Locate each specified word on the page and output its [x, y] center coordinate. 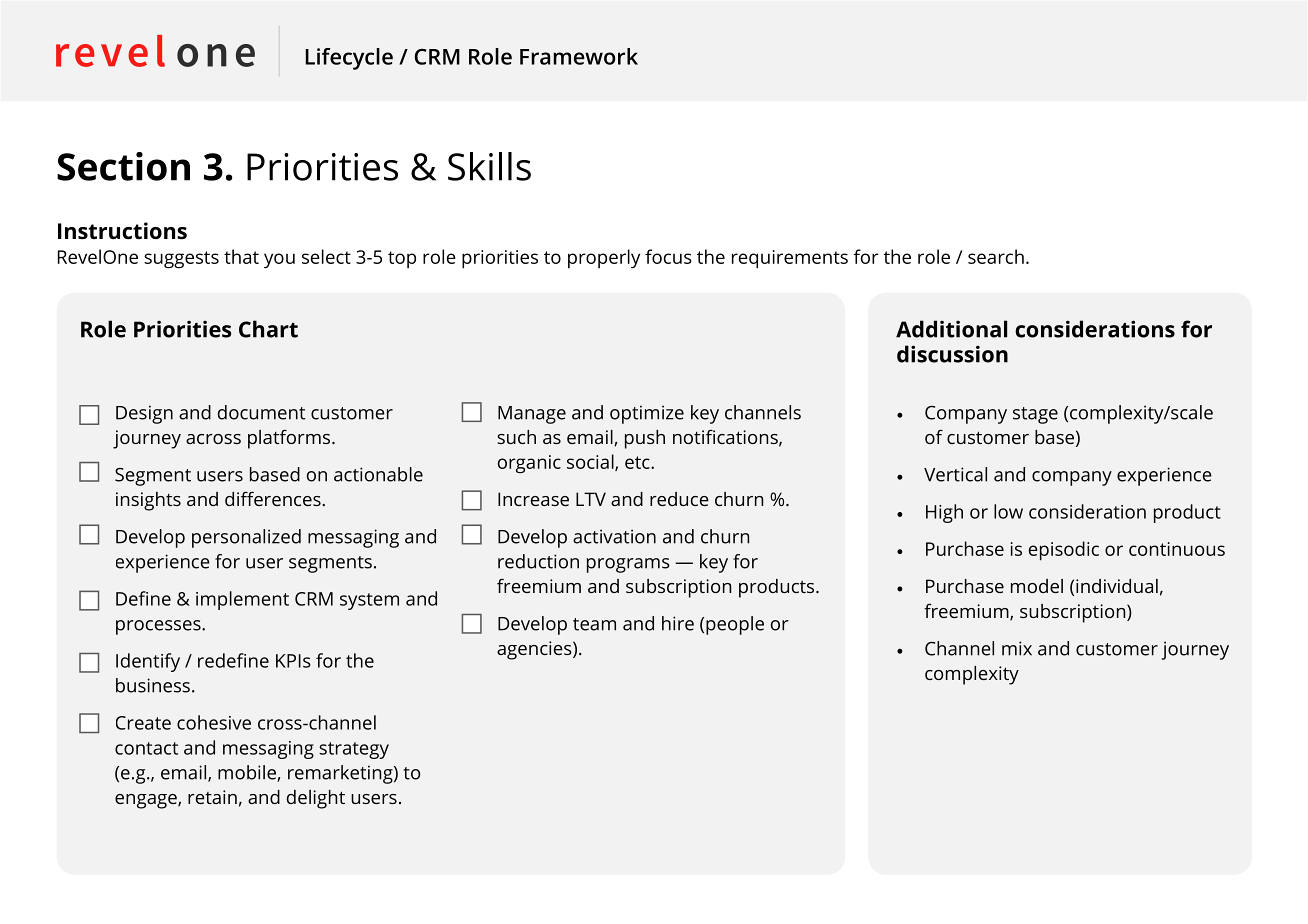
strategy [354, 750]
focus [668, 256]
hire [678, 623]
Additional [951, 329]
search [996, 256]
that [241, 256]
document [261, 412]
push [645, 439]
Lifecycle [349, 59]
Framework [579, 56]
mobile [248, 773]
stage [1035, 415]
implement [242, 600]
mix [1017, 648]
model [1037, 586]
